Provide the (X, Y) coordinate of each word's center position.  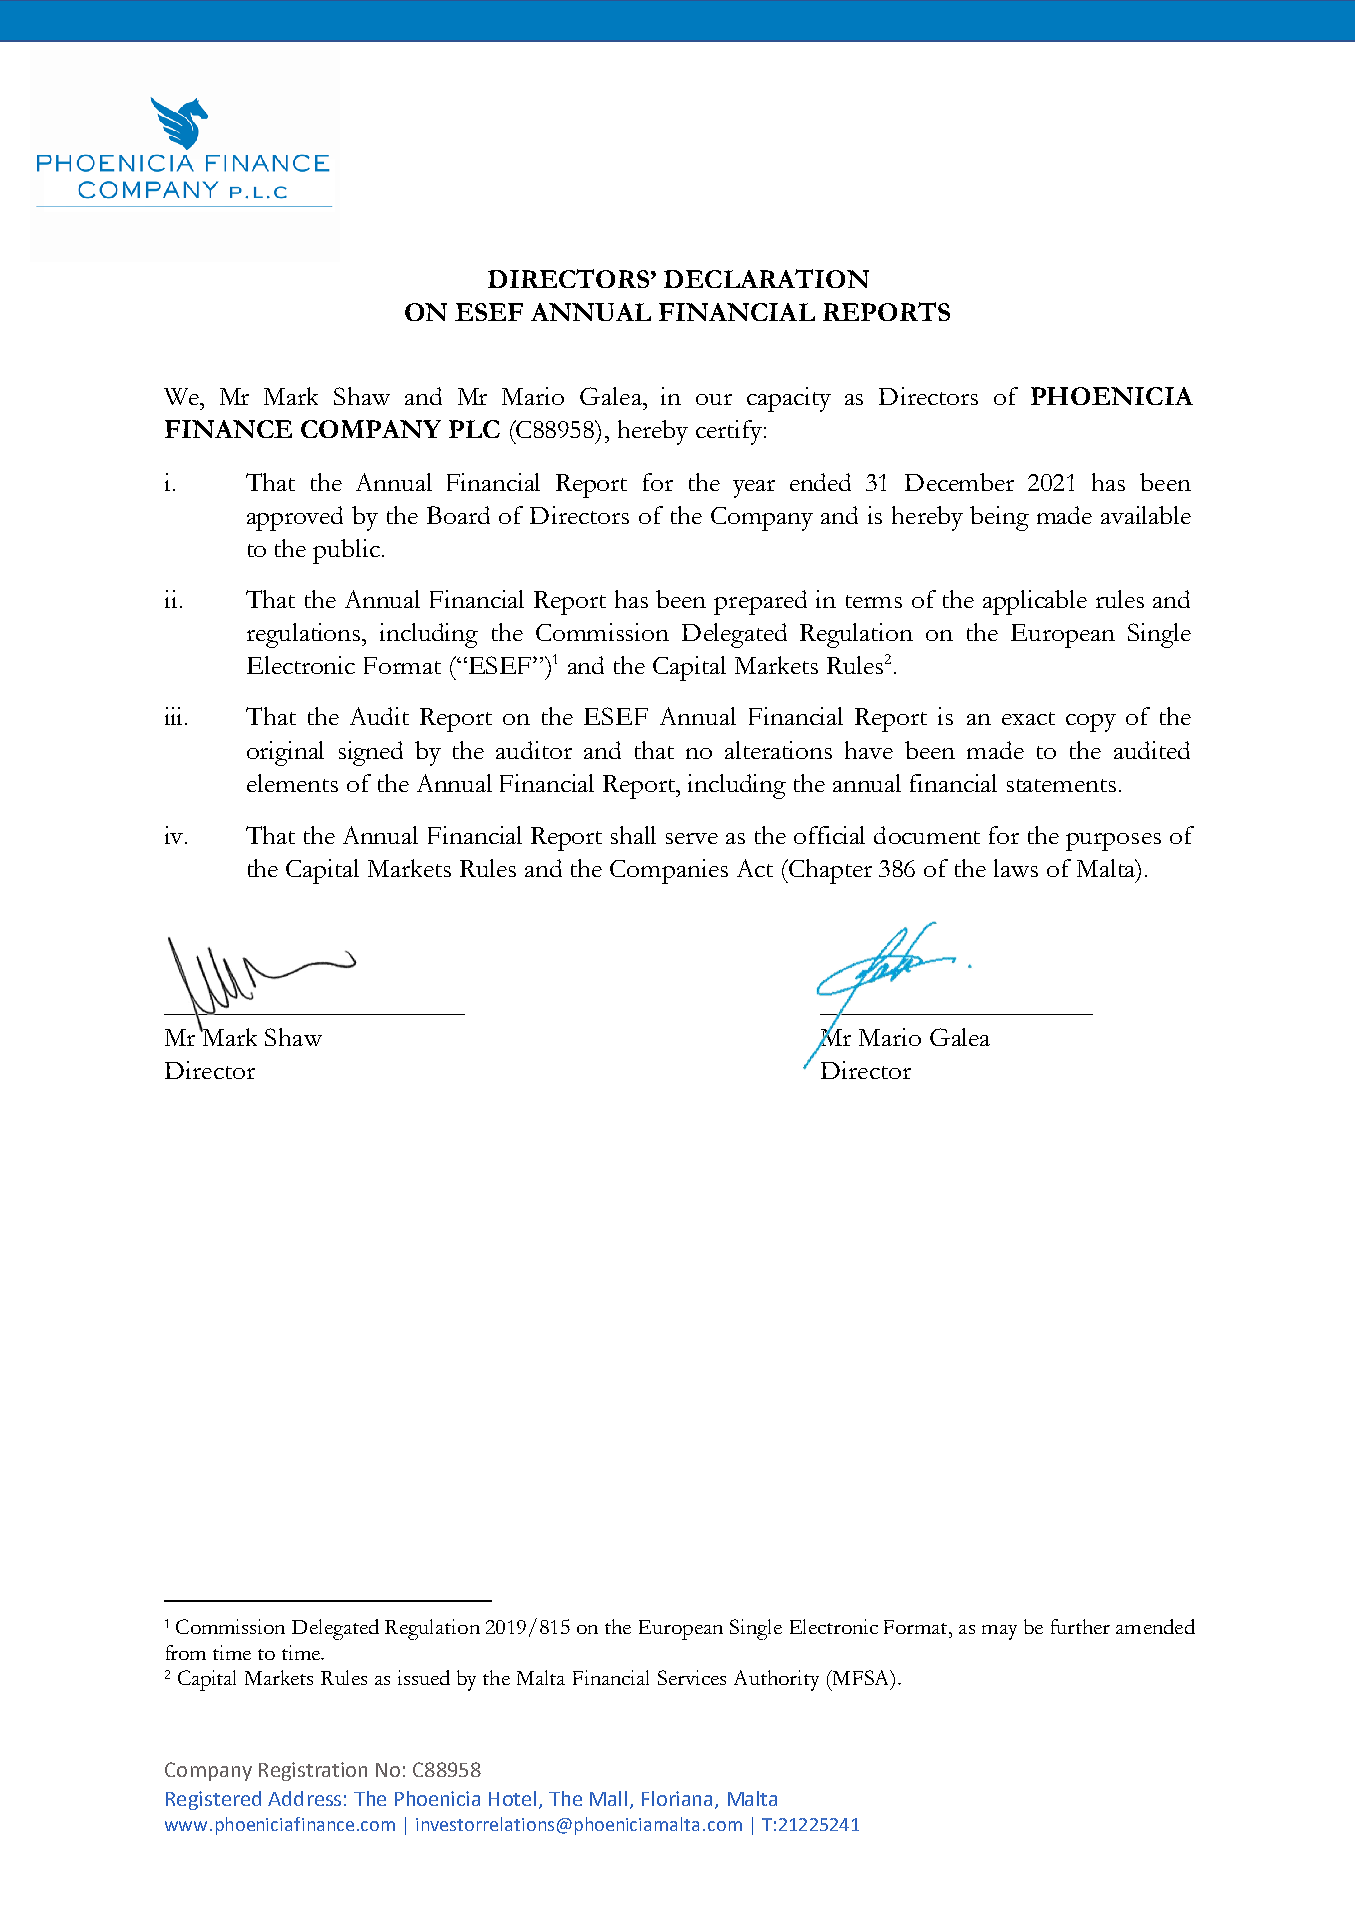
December (959, 482)
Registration (313, 1771)
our (714, 399)
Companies (669, 871)
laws (1016, 868)
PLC (474, 429)
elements (292, 783)
